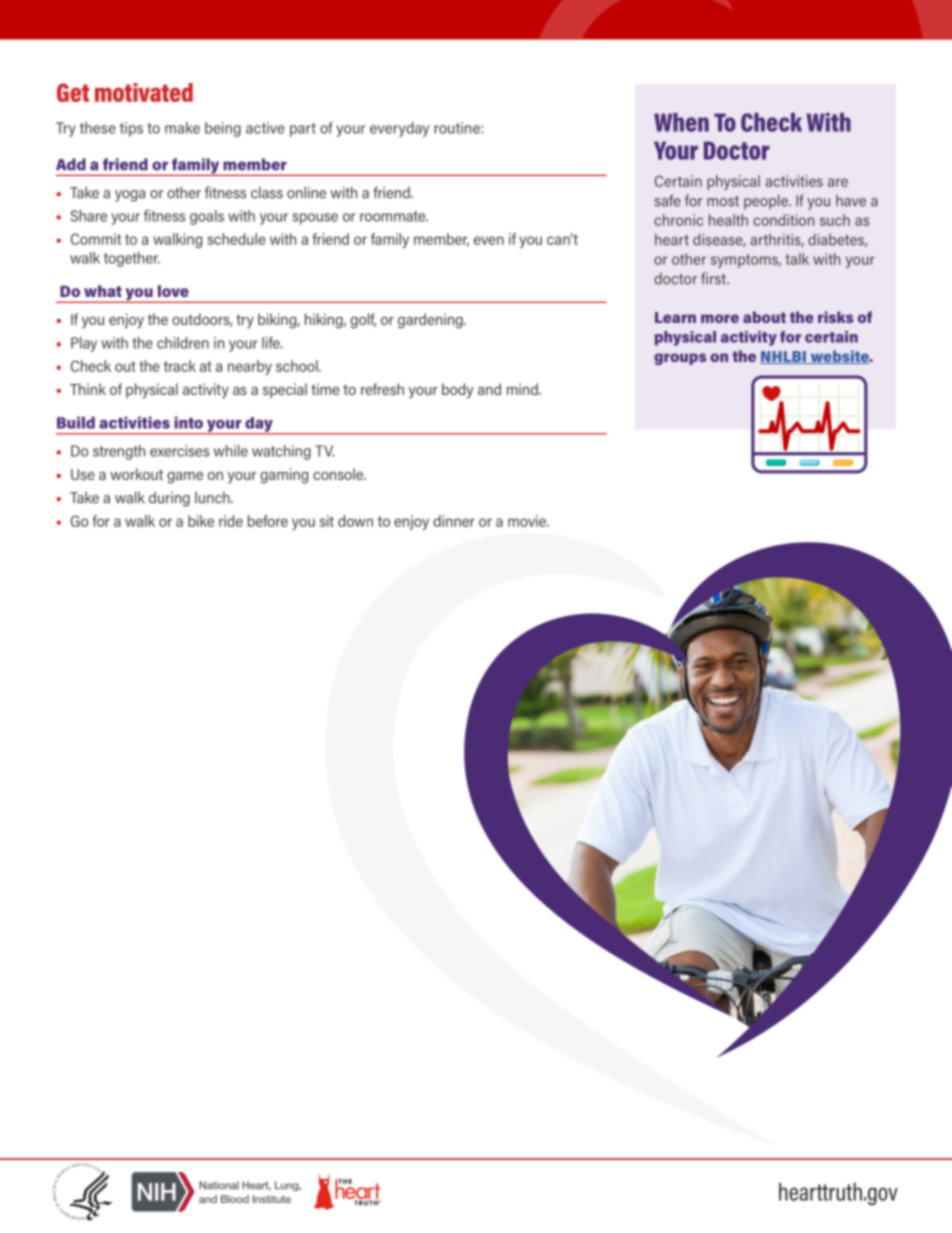 This screenshot has width=952, height=1233. What do you see at coordinates (680, 359) in the screenshot?
I see `groups` at bounding box center [680, 359].
